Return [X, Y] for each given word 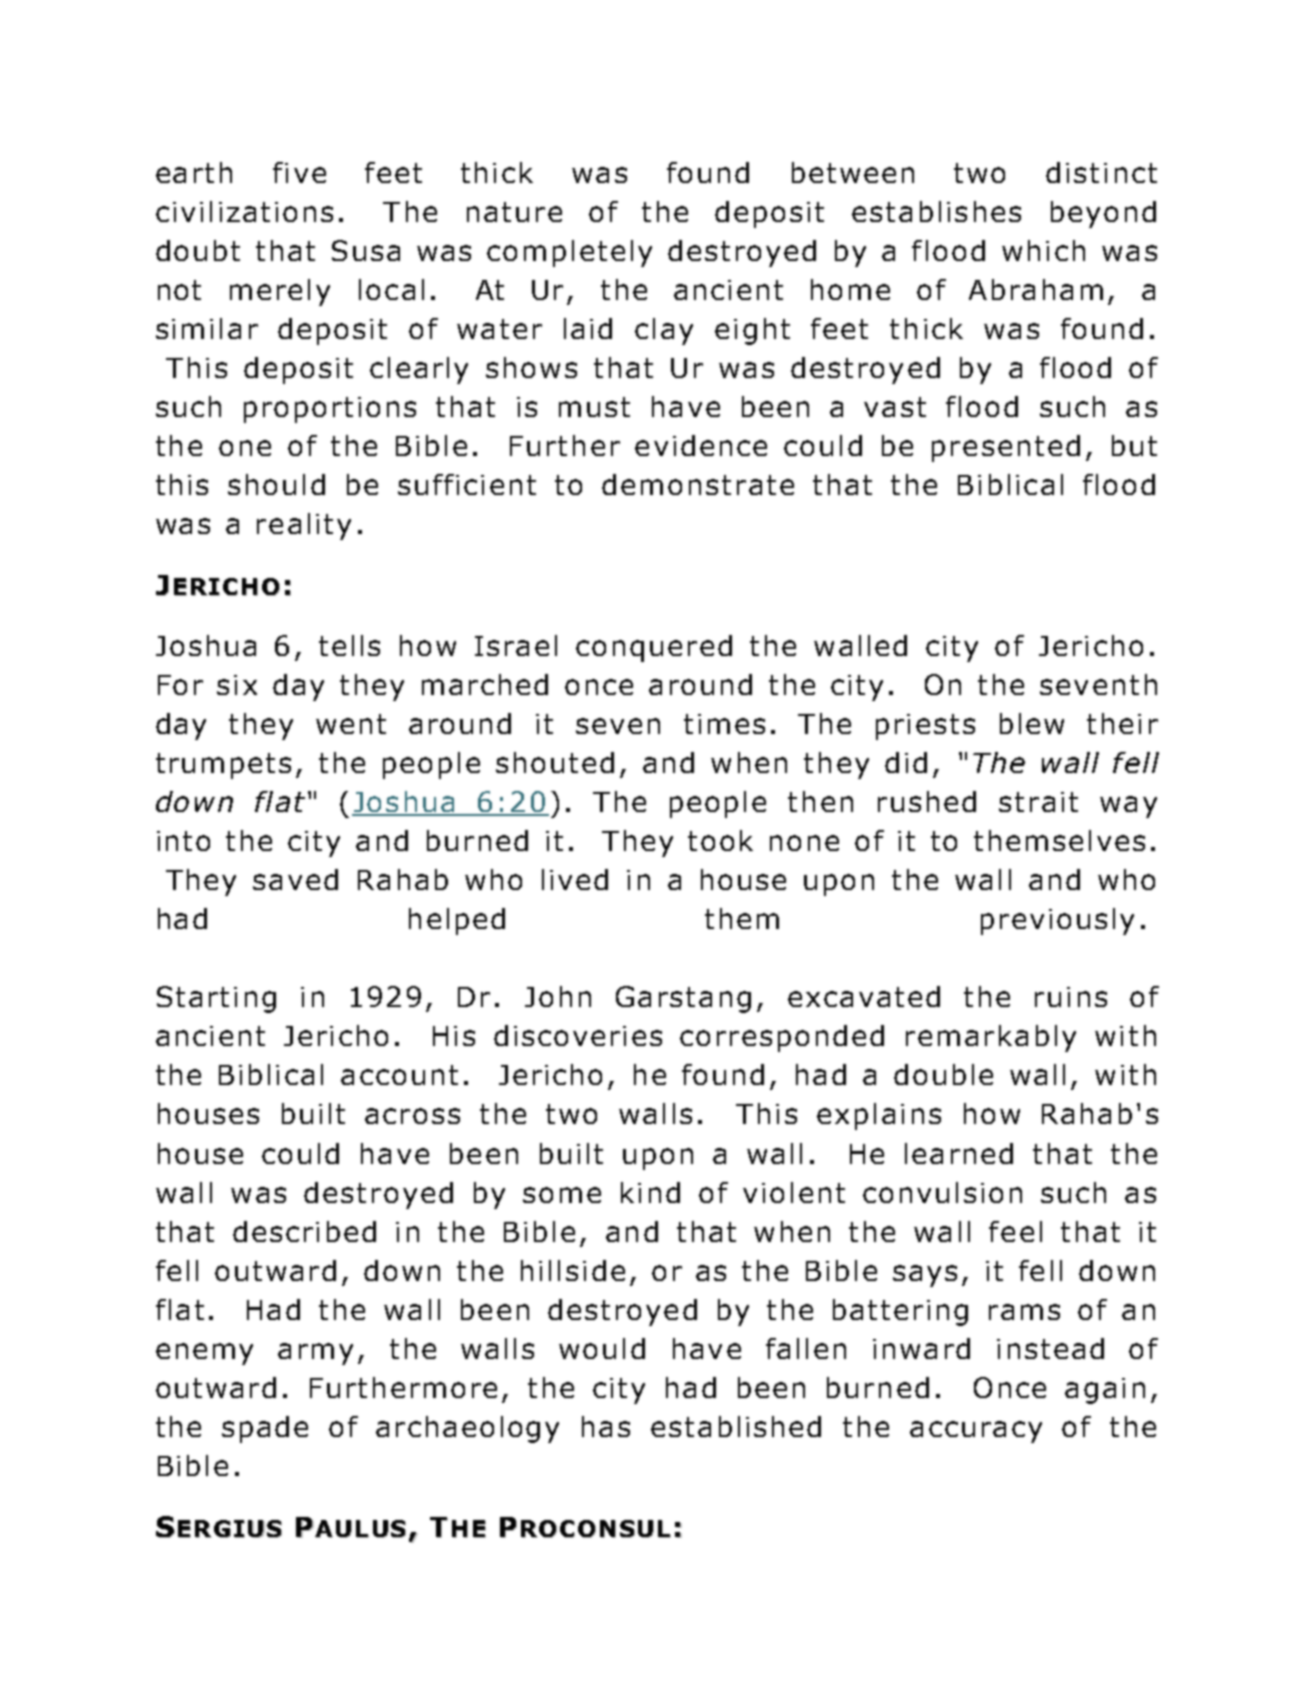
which [1043, 250]
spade [265, 1429]
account [399, 1075]
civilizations [244, 211]
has [606, 1426]
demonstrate [698, 484]
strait [1038, 802]
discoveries [578, 1035]
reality [304, 526]
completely [569, 253]
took [720, 840]
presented [1006, 448]
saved [295, 879]
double [943, 1074]
